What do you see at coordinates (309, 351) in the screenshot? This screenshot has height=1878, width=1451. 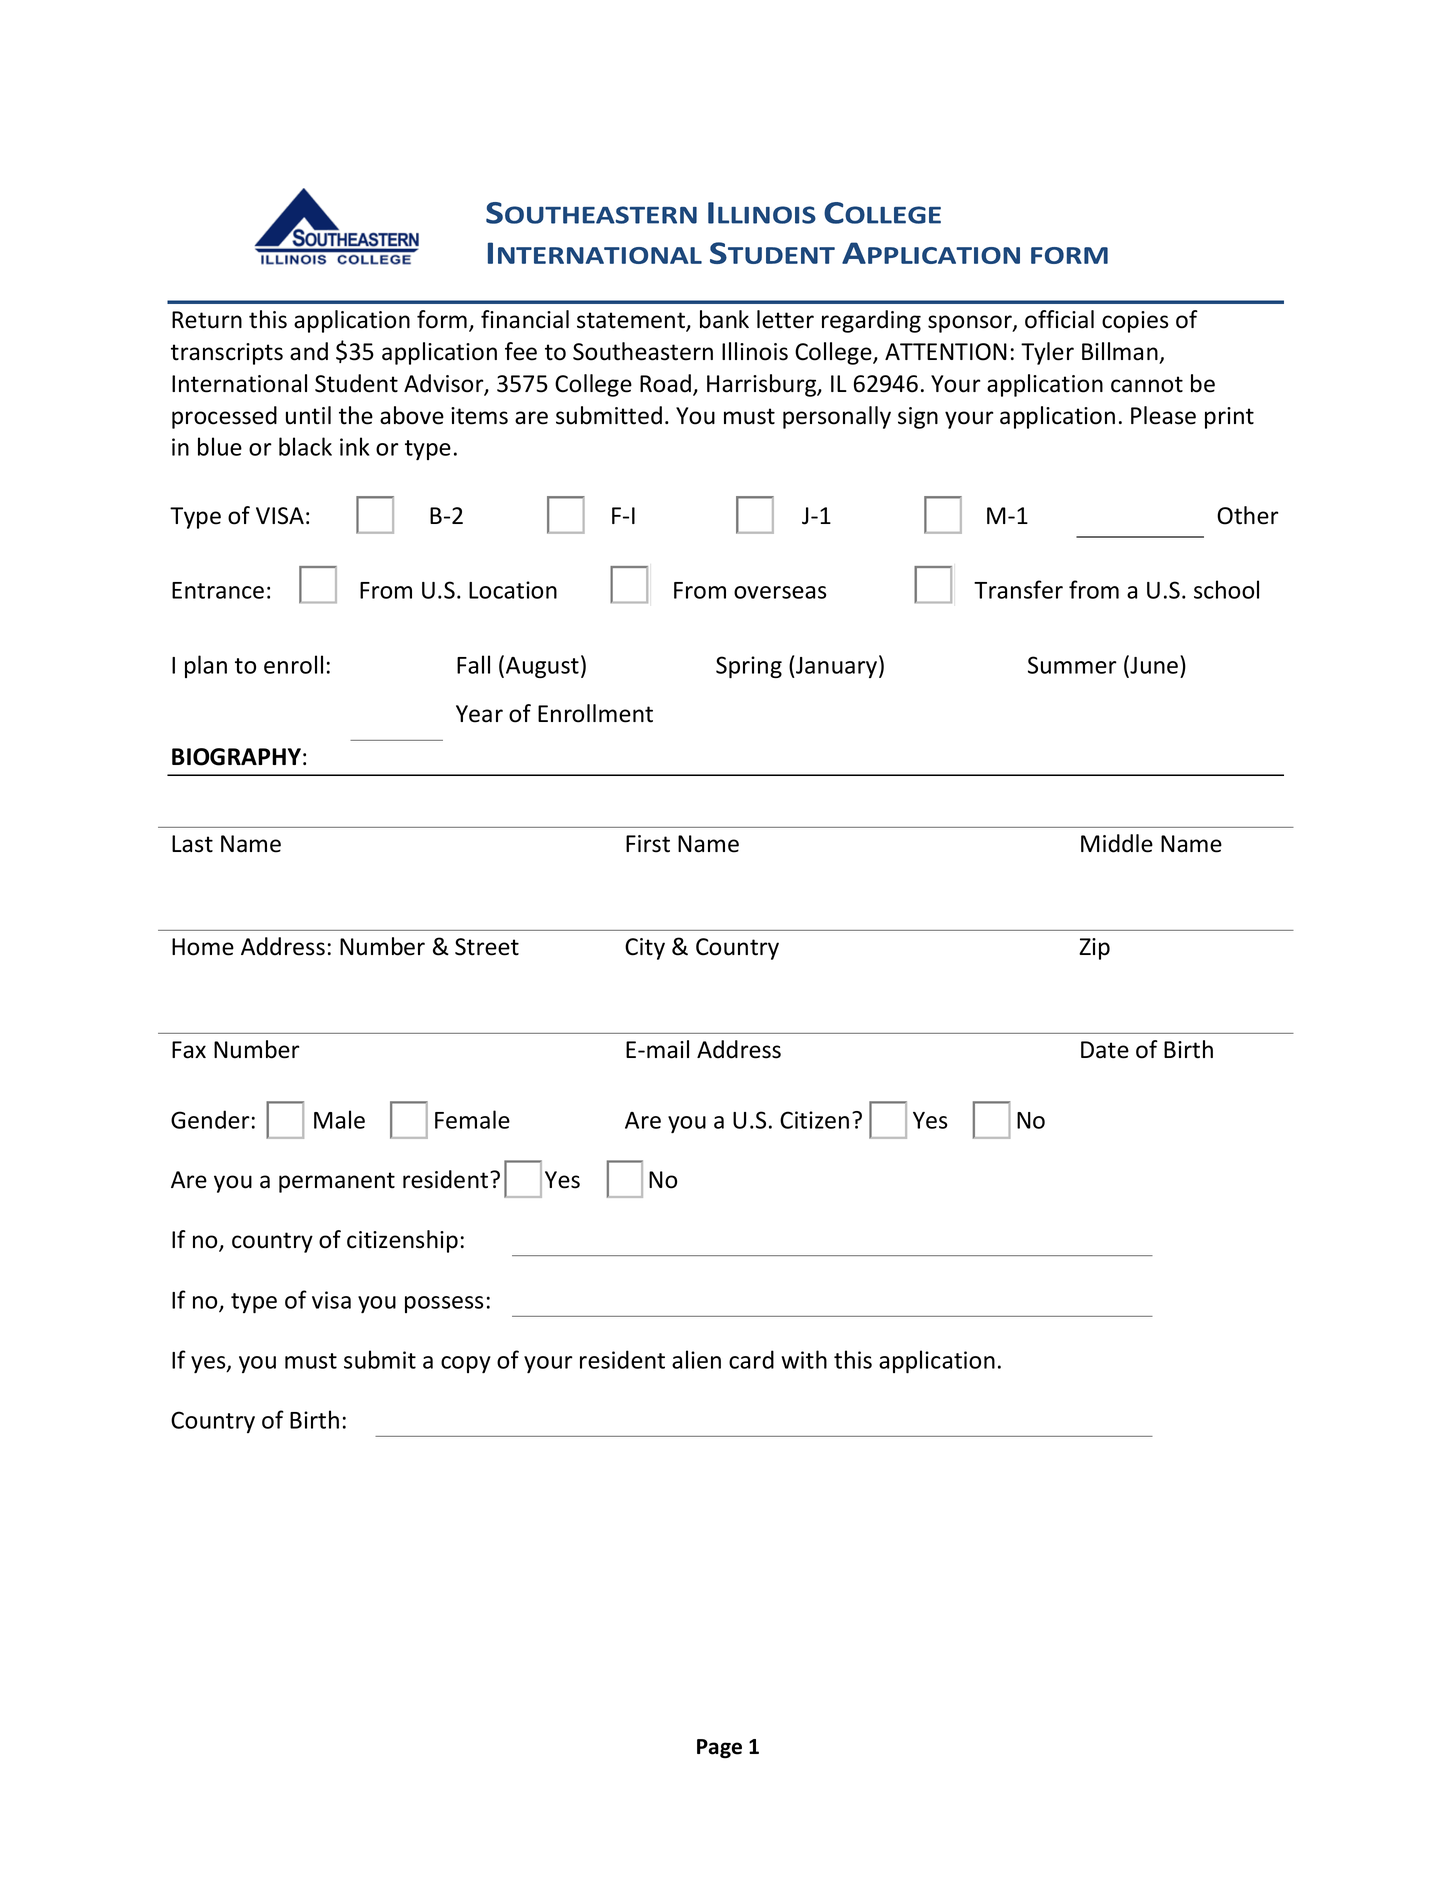 I see `and` at bounding box center [309, 351].
